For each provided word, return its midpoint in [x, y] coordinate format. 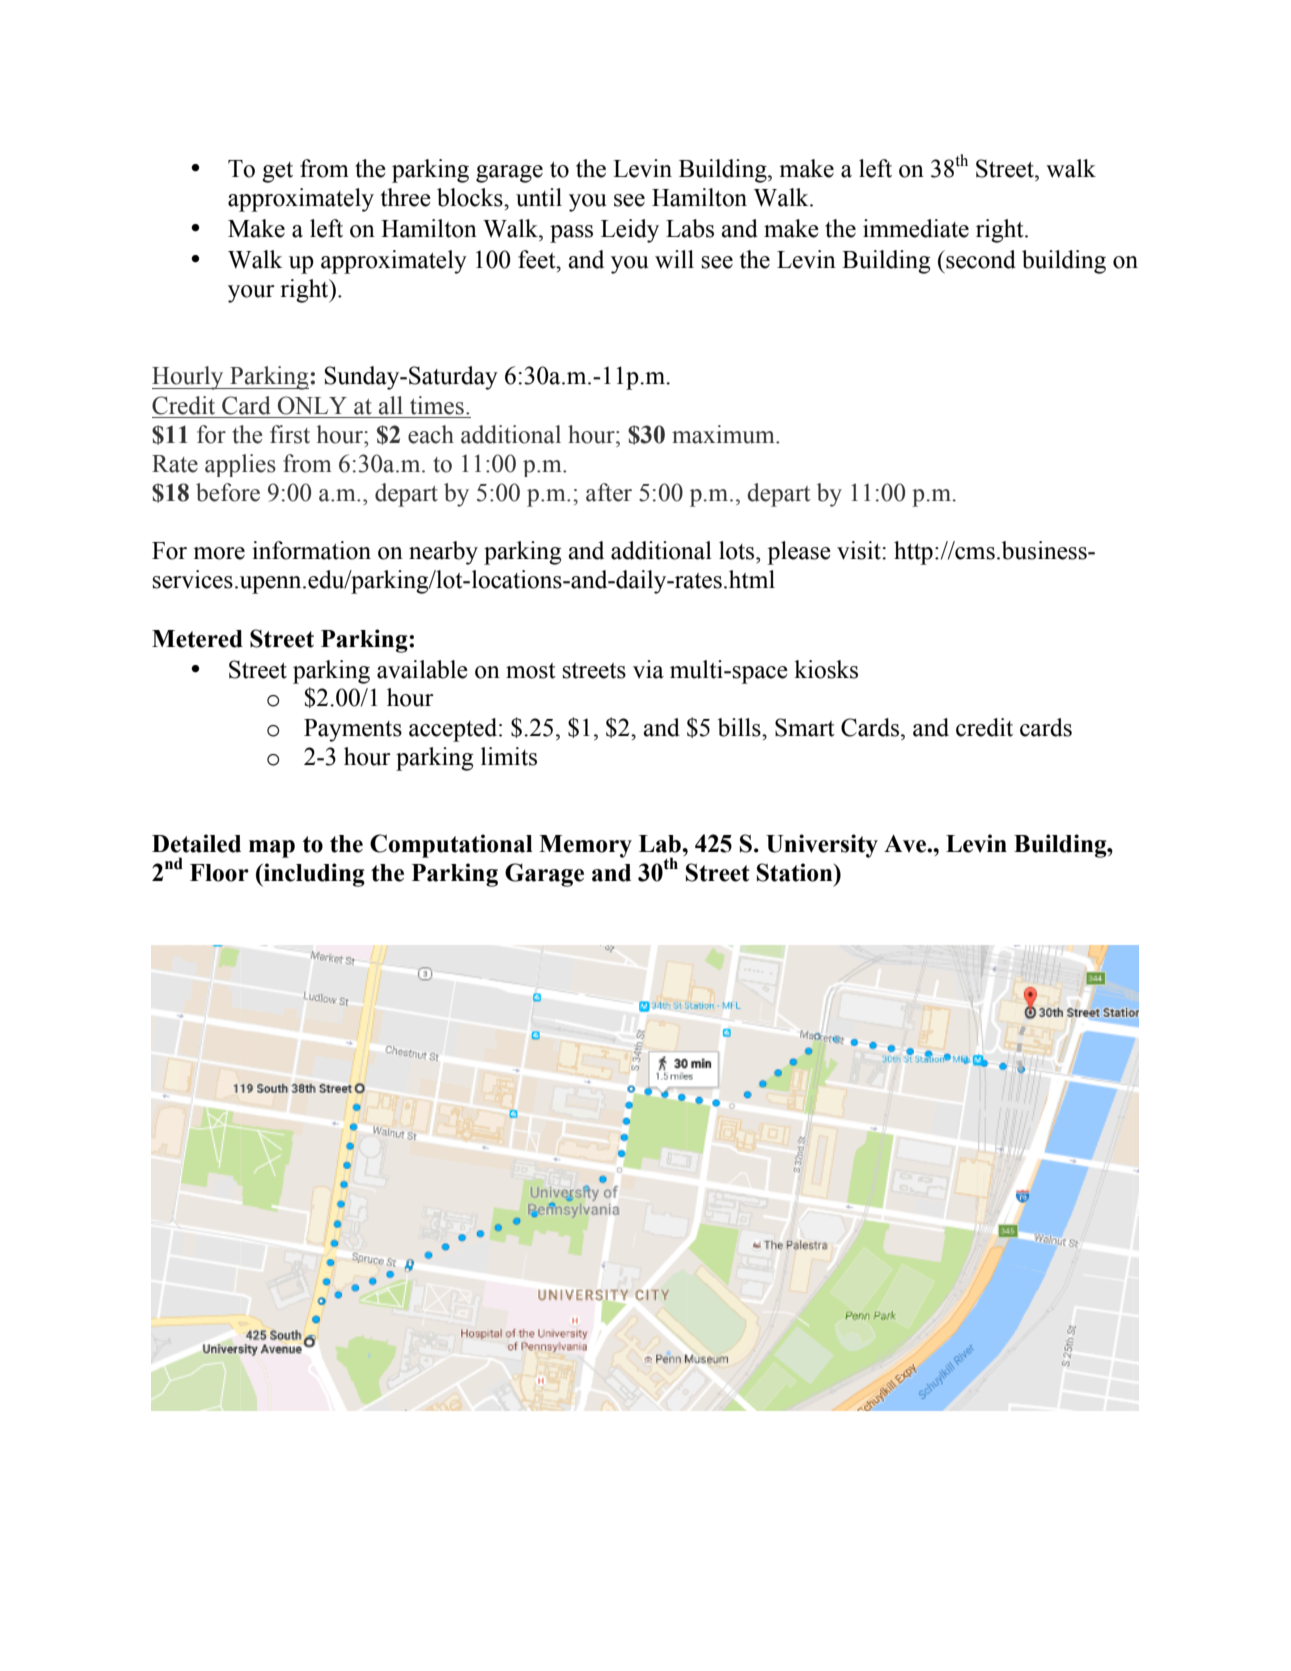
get [277, 172]
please [799, 553]
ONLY [312, 405]
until [539, 197]
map [272, 849]
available [422, 669]
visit [860, 550]
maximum [724, 434]
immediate [916, 228]
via [648, 669]
